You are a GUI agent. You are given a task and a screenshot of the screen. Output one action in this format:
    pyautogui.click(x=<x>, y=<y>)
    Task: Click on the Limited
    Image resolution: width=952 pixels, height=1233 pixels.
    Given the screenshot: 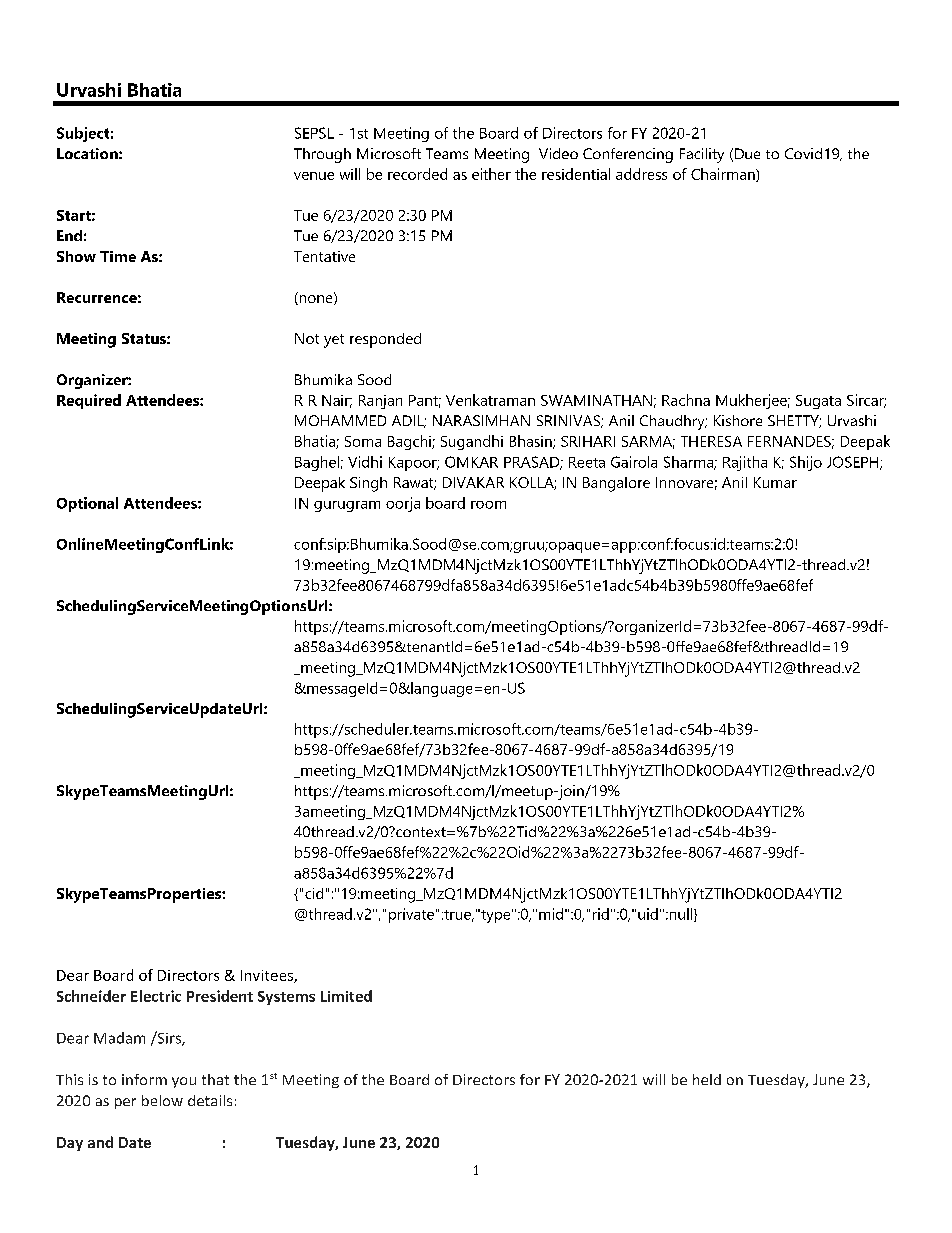 What is the action you would take?
    pyautogui.click(x=346, y=996)
